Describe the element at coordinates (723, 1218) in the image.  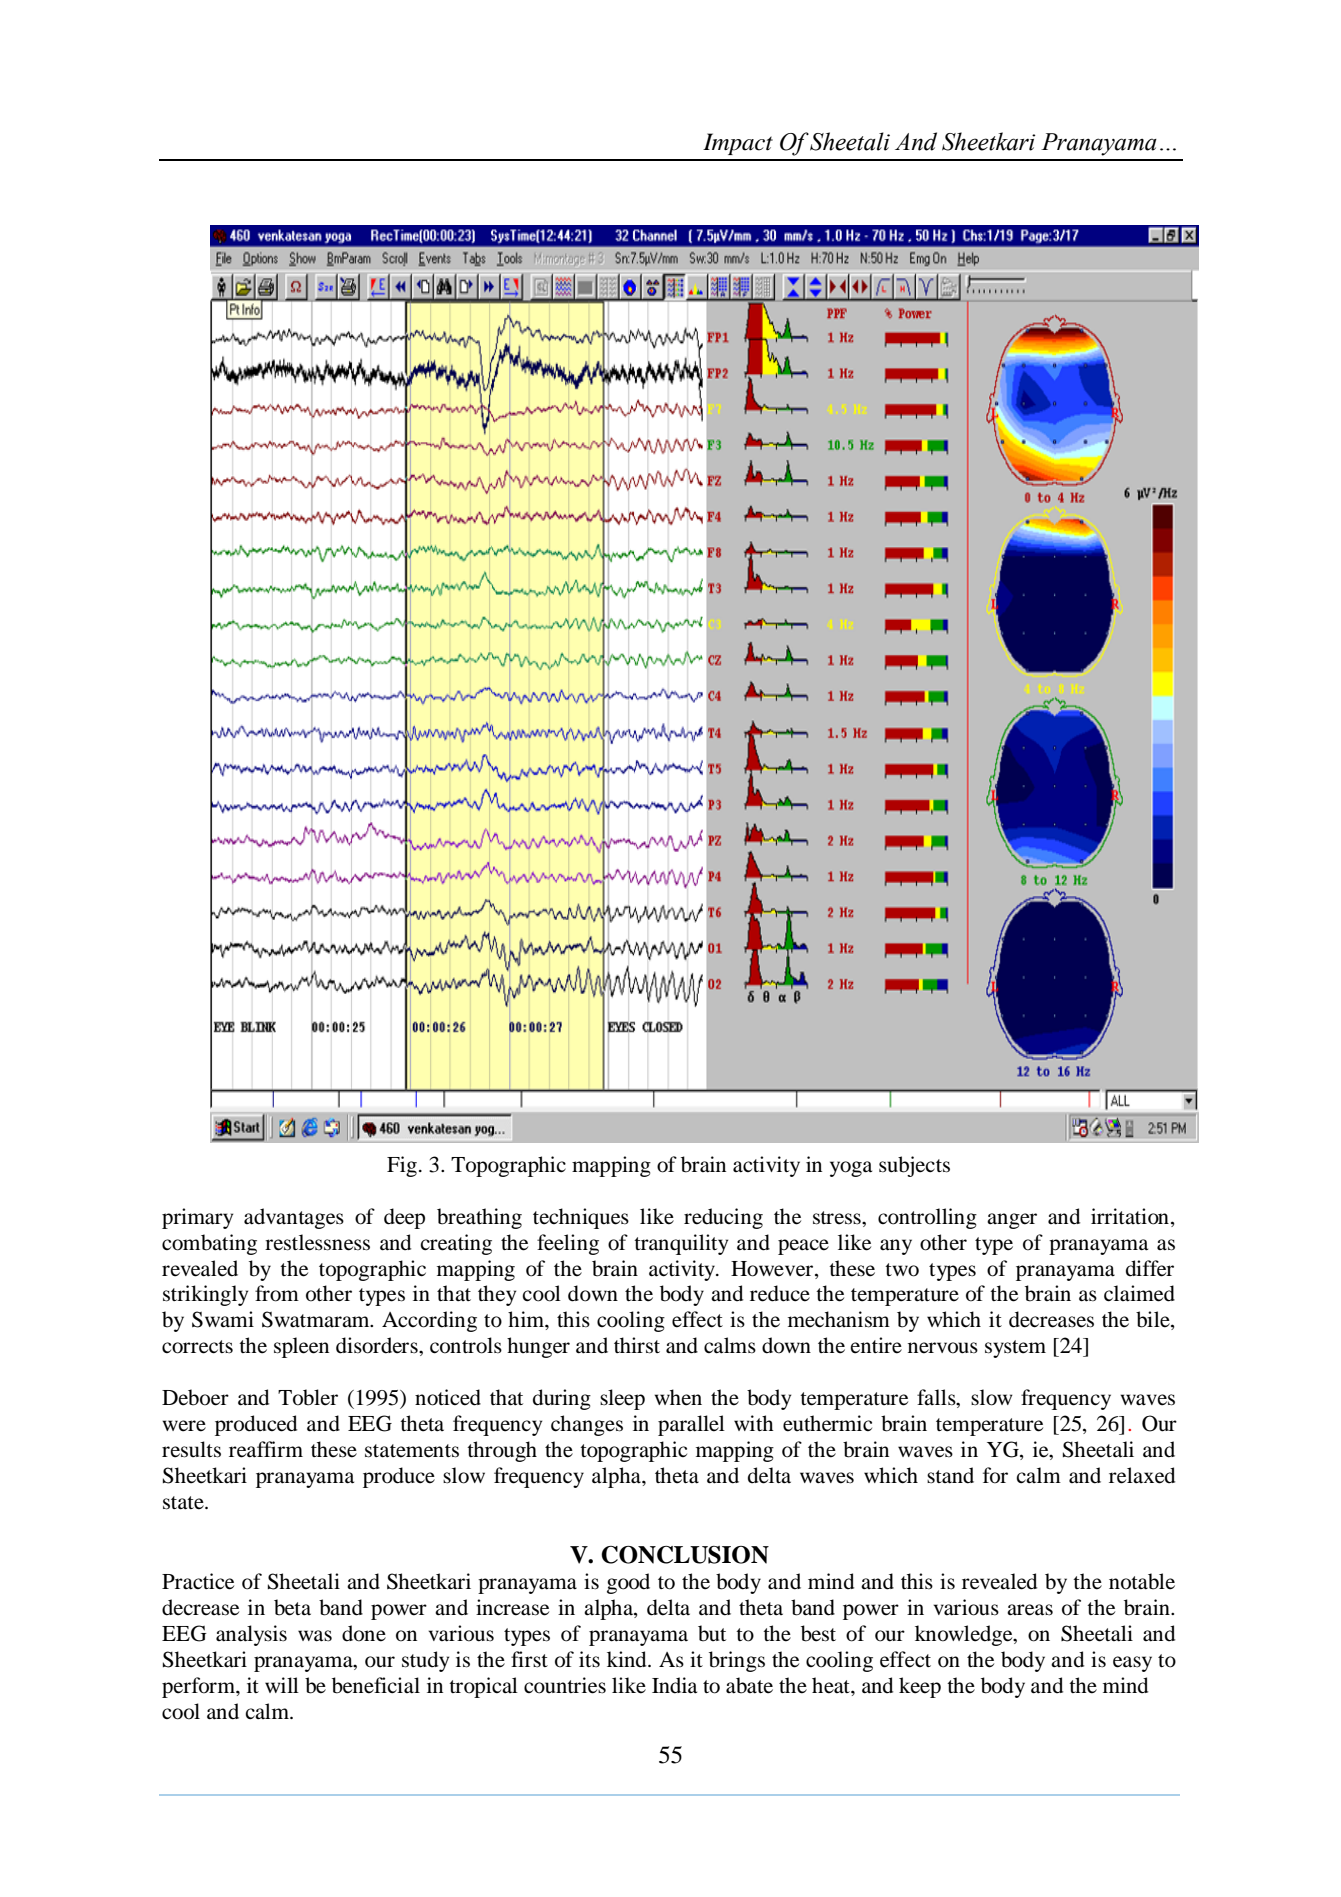
I see `reducing` at that location.
